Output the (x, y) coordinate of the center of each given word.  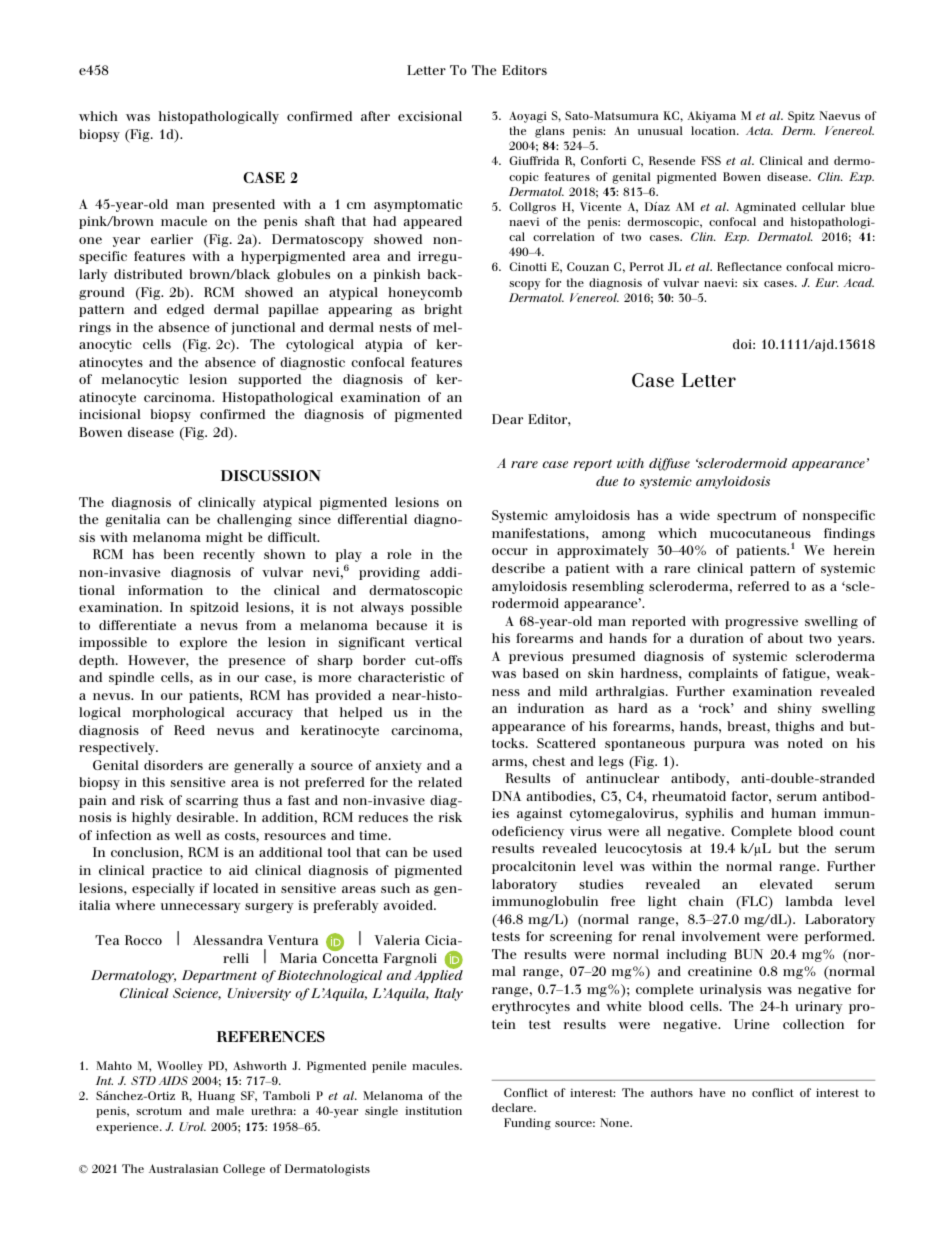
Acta (759, 130)
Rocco (143, 940)
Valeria (397, 940)
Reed (189, 730)
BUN (748, 954)
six (750, 282)
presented (243, 205)
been (178, 554)
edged (185, 310)
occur (510, 551)
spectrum (746, 517)
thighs (795, 727)
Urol (192, 1126)
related (440, 782)
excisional (430, 116)
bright (443, 310)
